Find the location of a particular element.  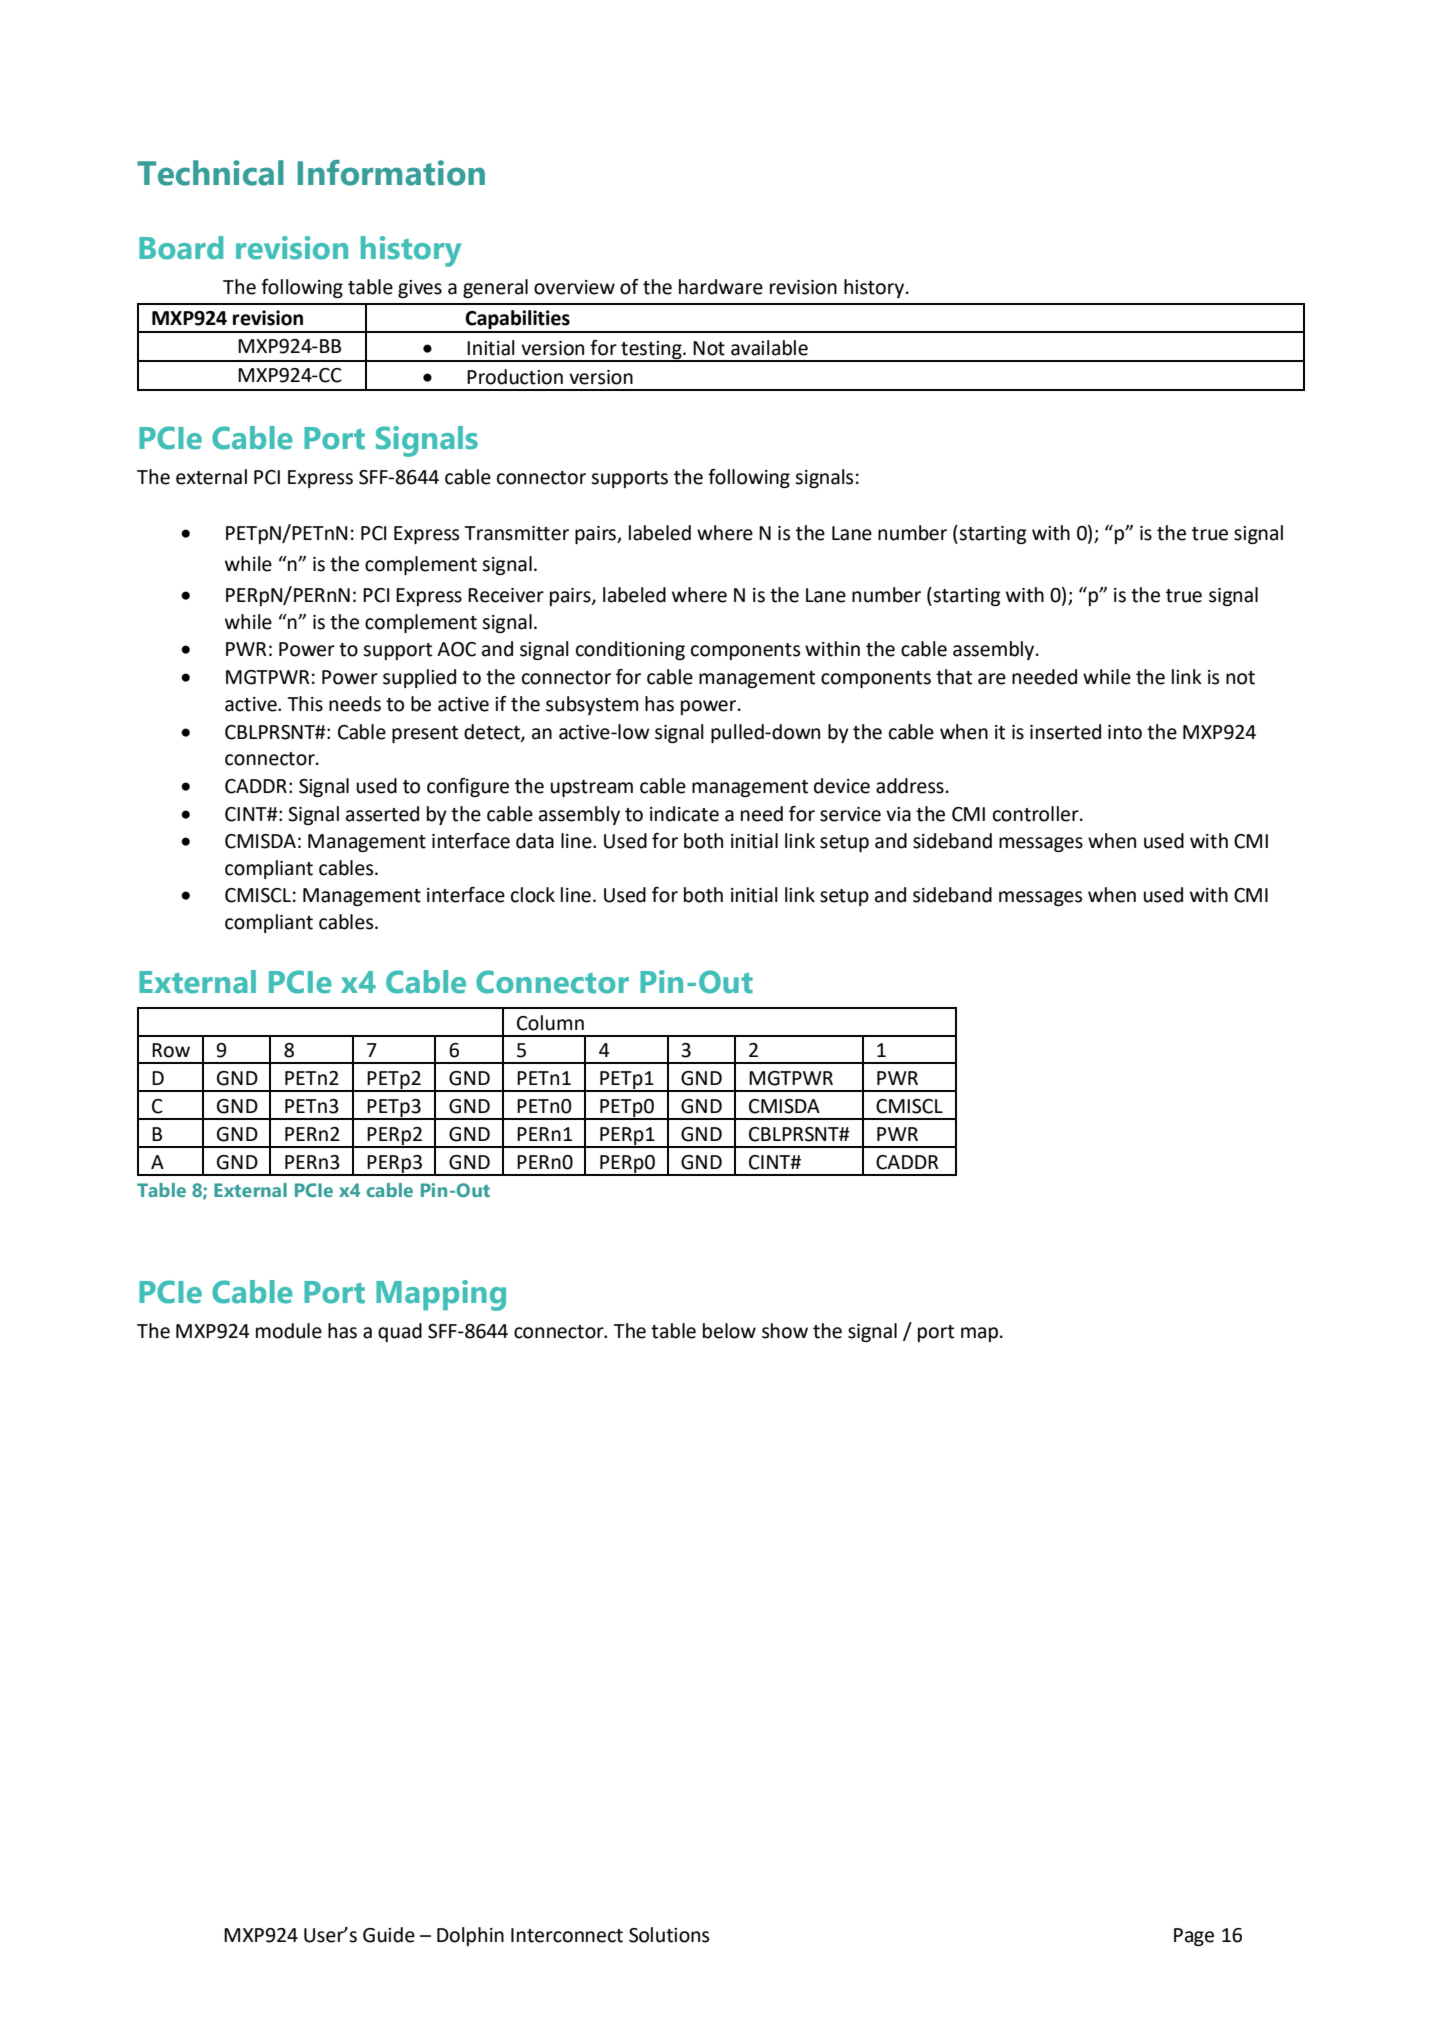

Page is located at coordinates (1194, 1937).
